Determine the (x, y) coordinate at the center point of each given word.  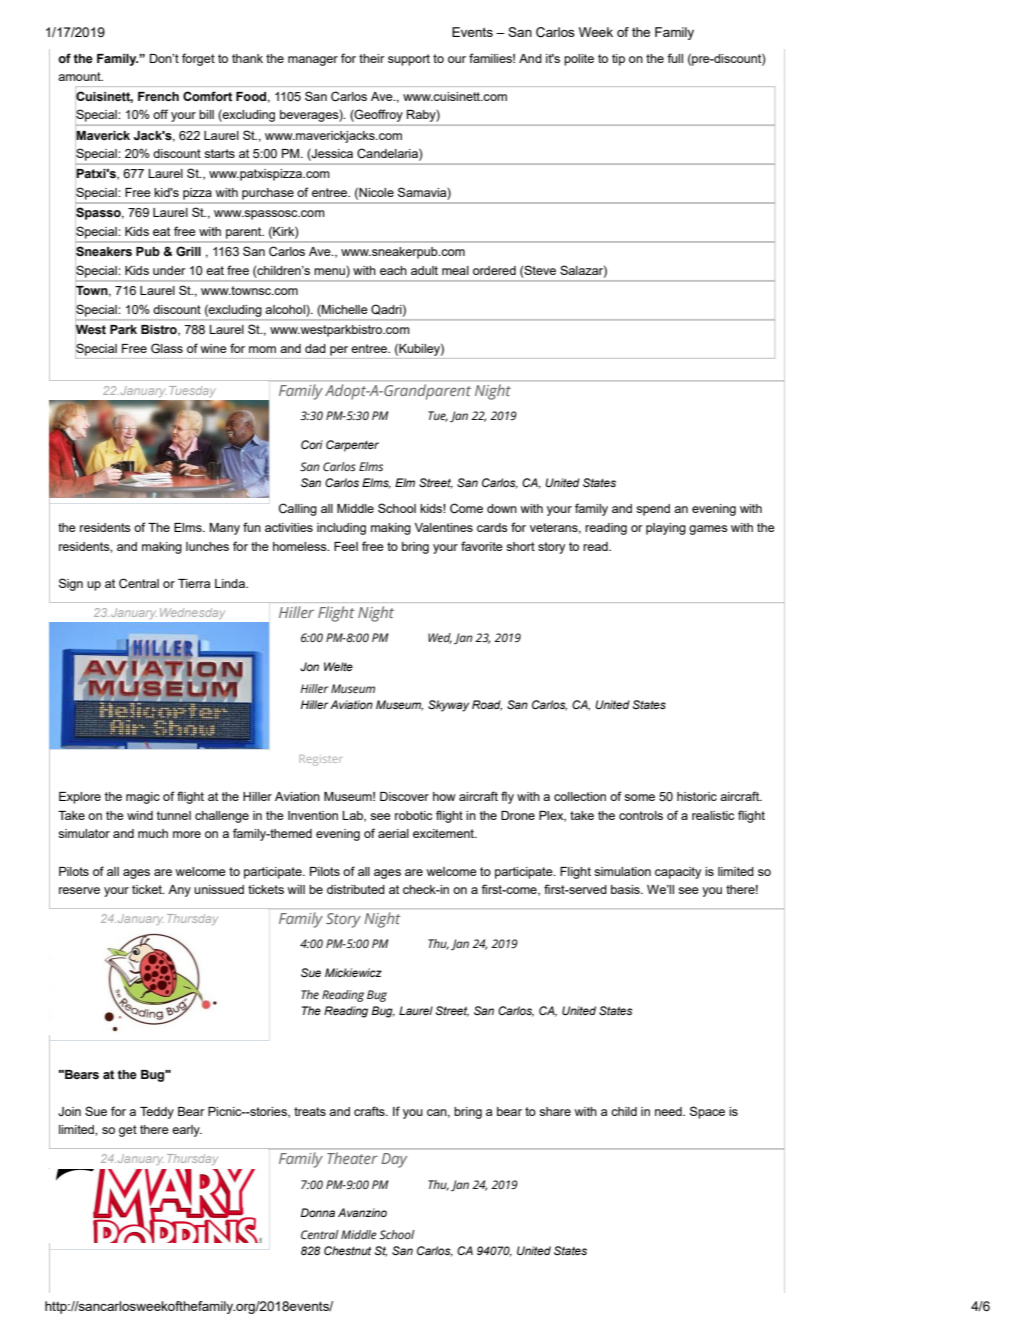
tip (618, 60)
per (339, 351)
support (409, 60)
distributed (356, 889)
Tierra (194, 583)
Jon (309, 666)
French (158, 97)
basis (626, 889)
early (187, 1131)
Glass (167, 348)
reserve (79, 890)
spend (653, 510)
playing (666, 529)
